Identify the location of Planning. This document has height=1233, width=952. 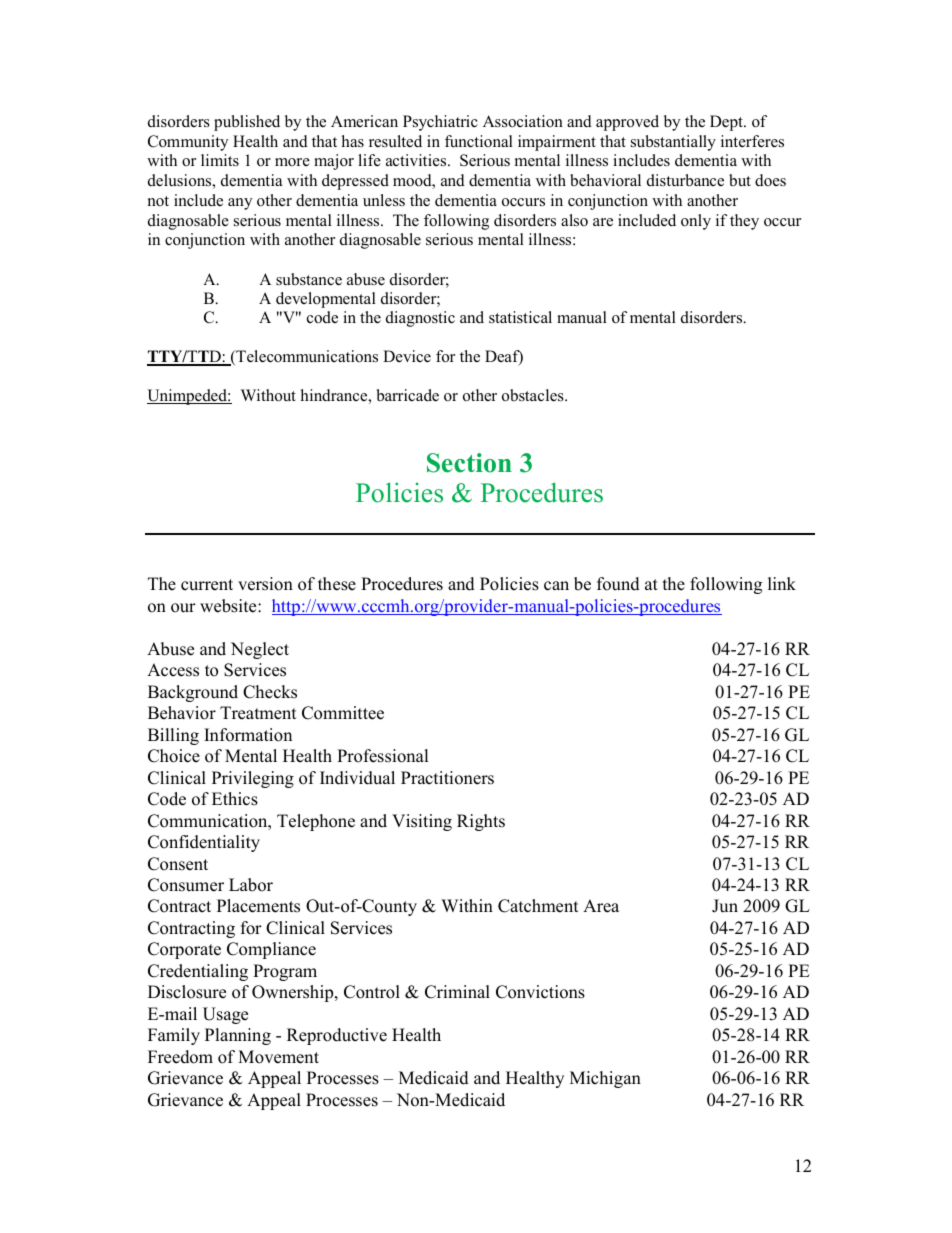
(238, 1036).
